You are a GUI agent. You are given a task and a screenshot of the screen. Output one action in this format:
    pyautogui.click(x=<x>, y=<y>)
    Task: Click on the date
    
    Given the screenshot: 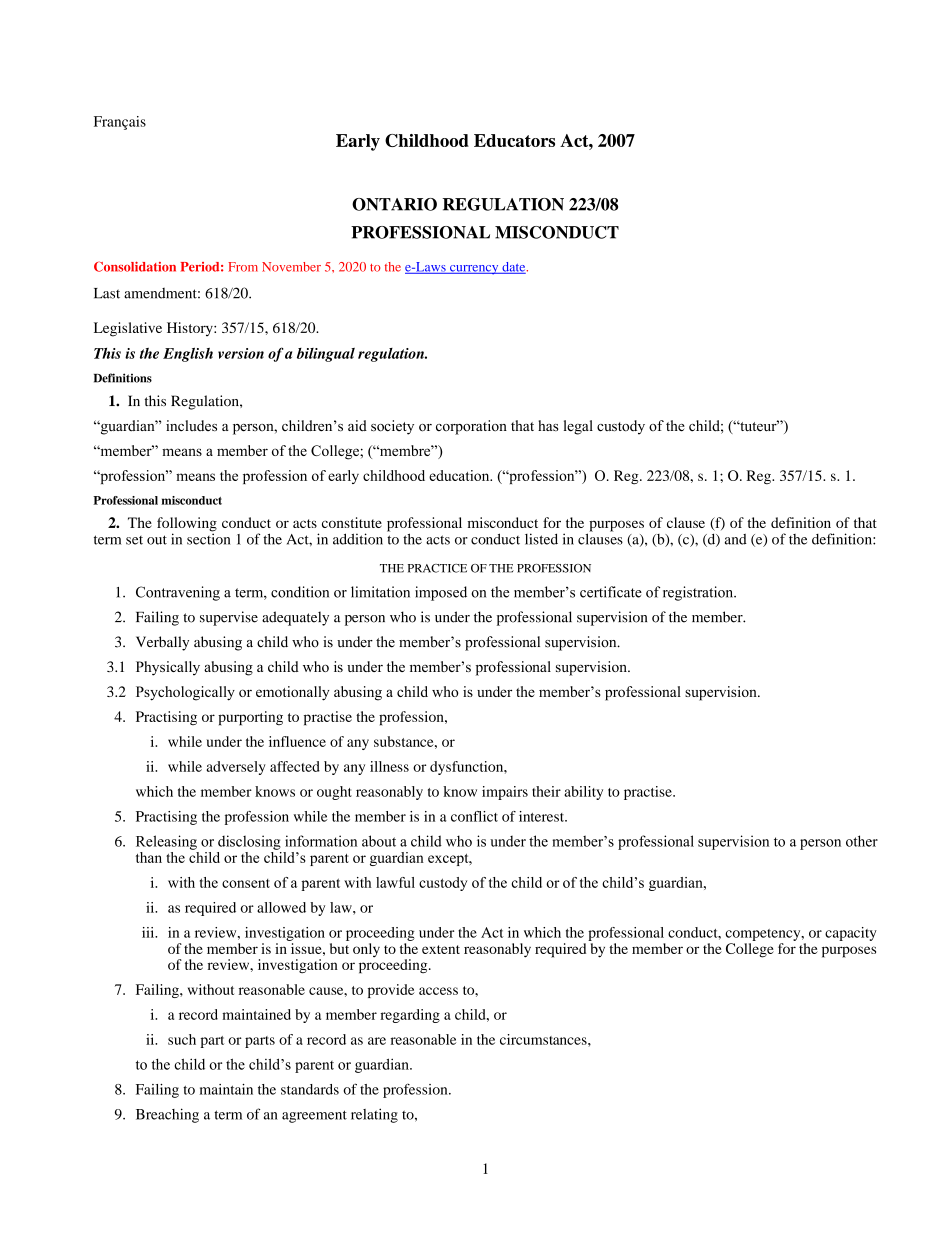 What is the action you would take?
    pyautogui.click(x=514, y=268)
